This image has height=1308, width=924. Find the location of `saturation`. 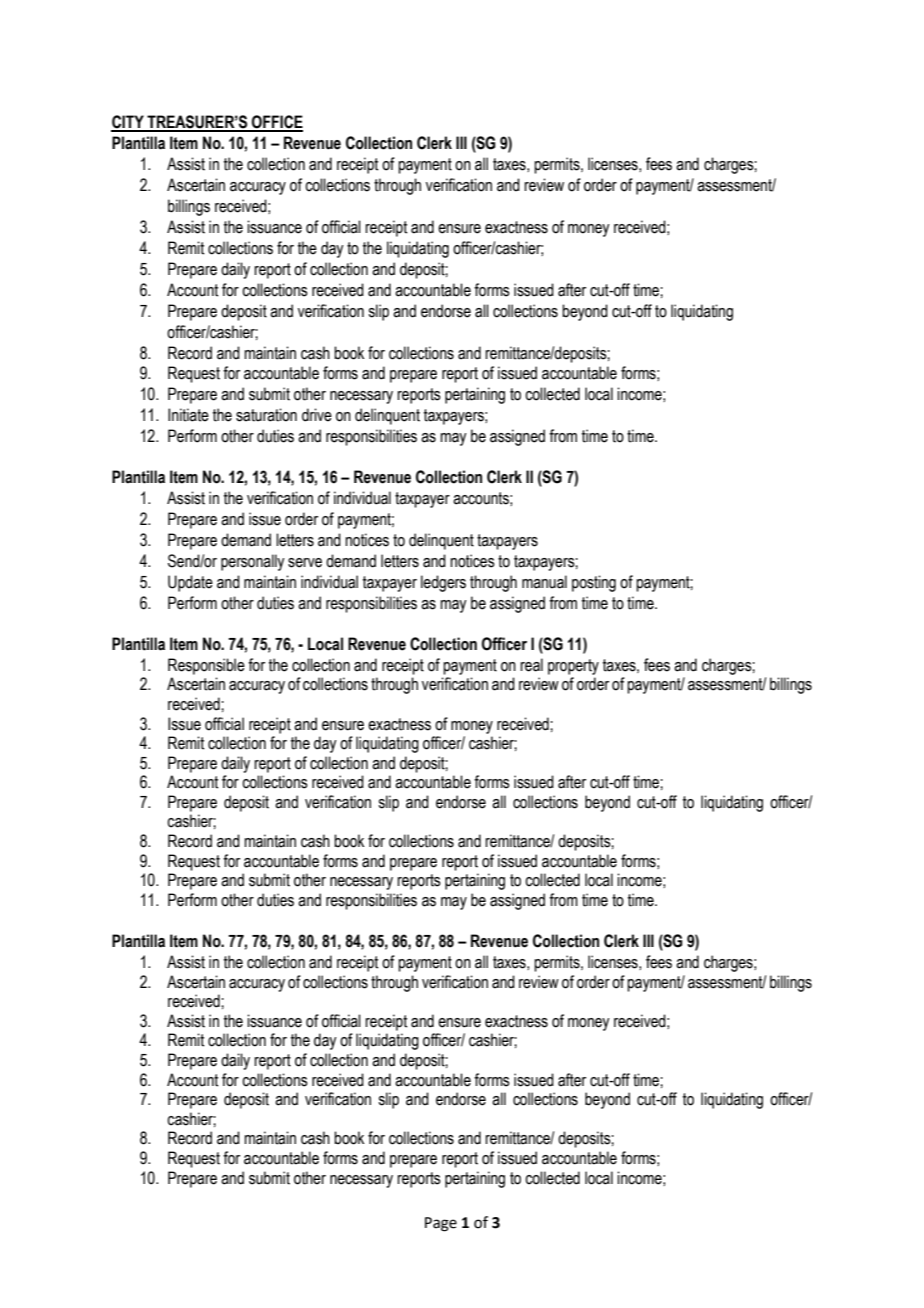

saturation is located at coordinates (266, 415).
